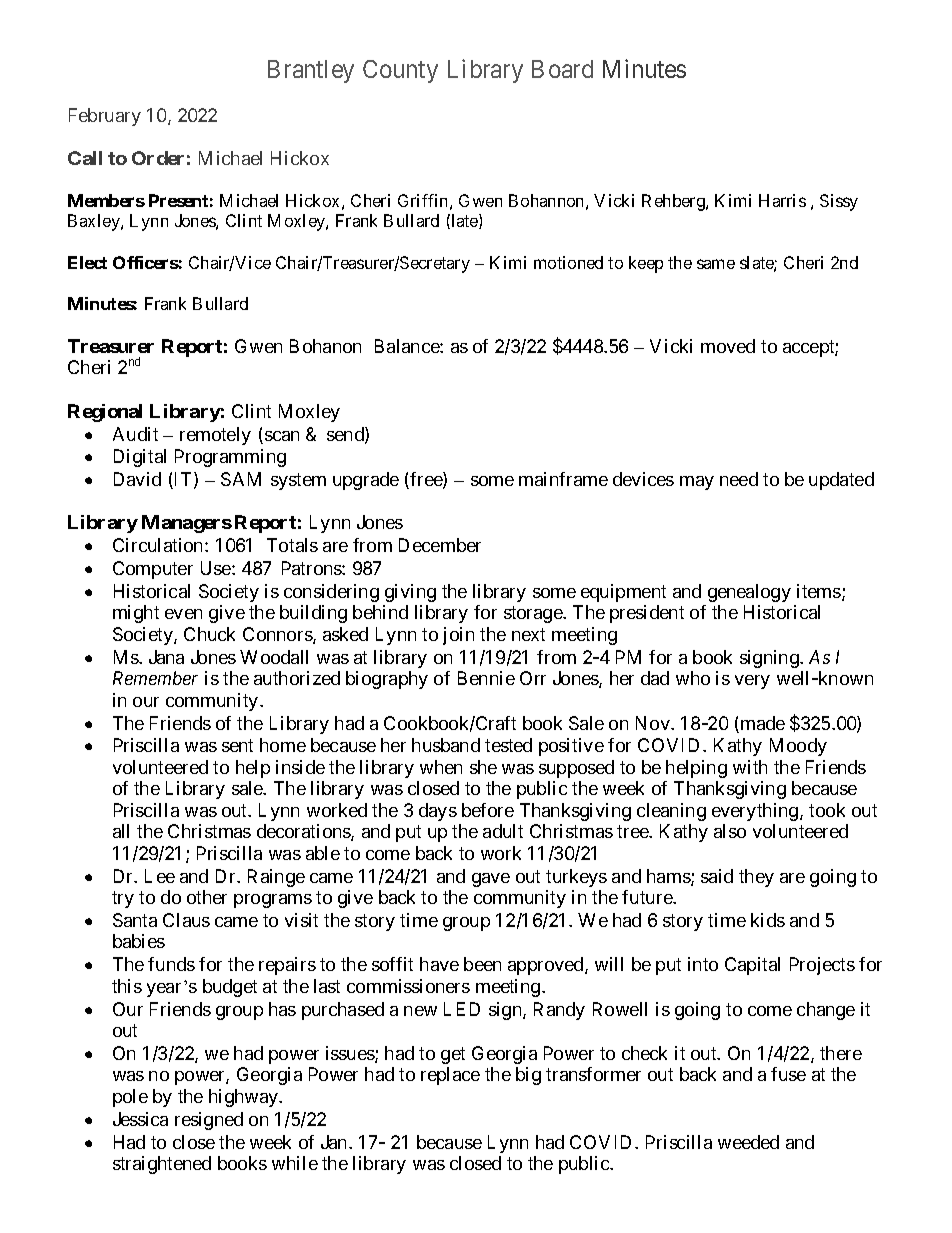 This page has height=1233, width=952. Describe the element at coordinates (140, 458) in the page. I see `Digital` at that location.
